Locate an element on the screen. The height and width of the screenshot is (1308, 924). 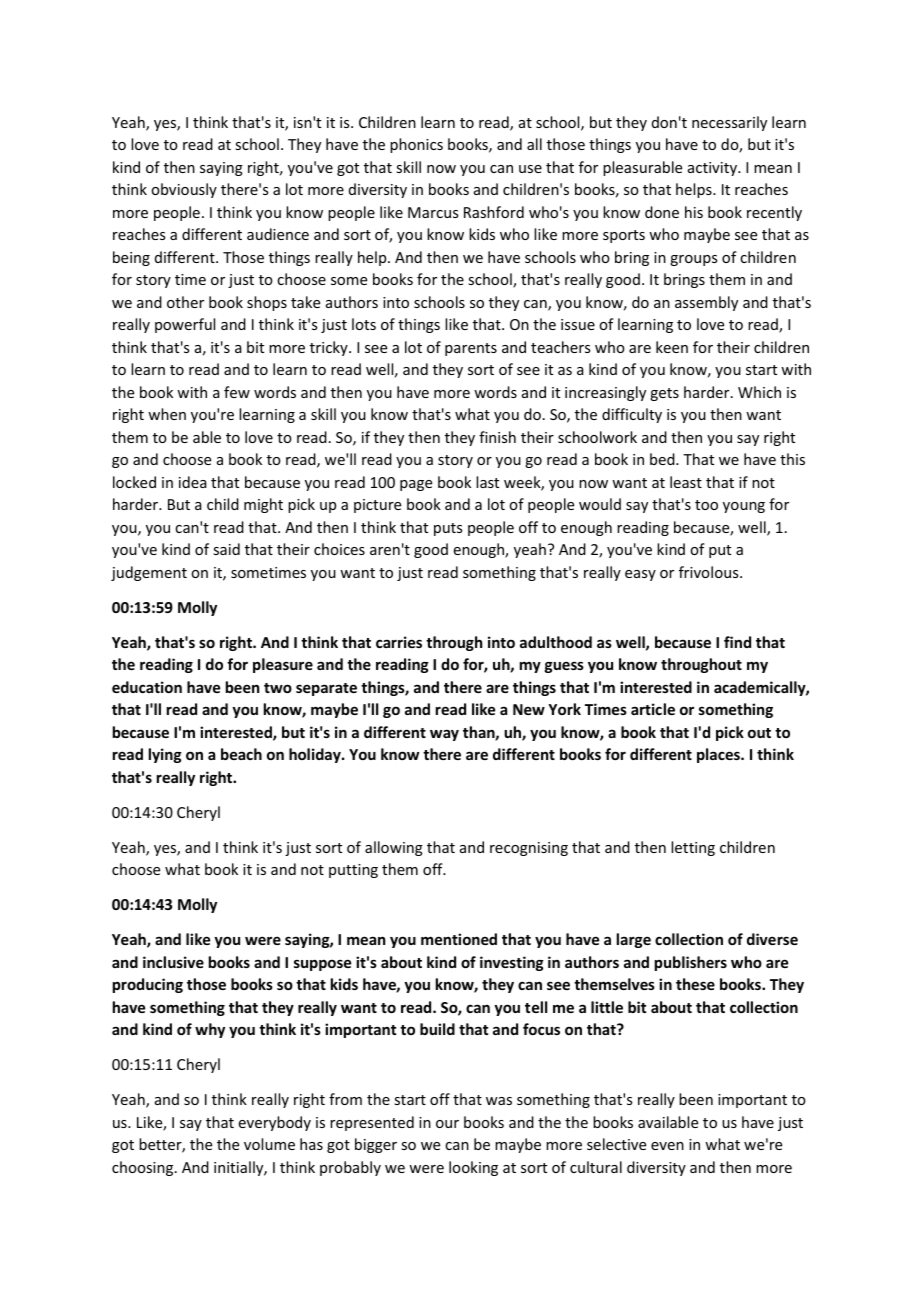
letting is located at coordinates (693, 848).
